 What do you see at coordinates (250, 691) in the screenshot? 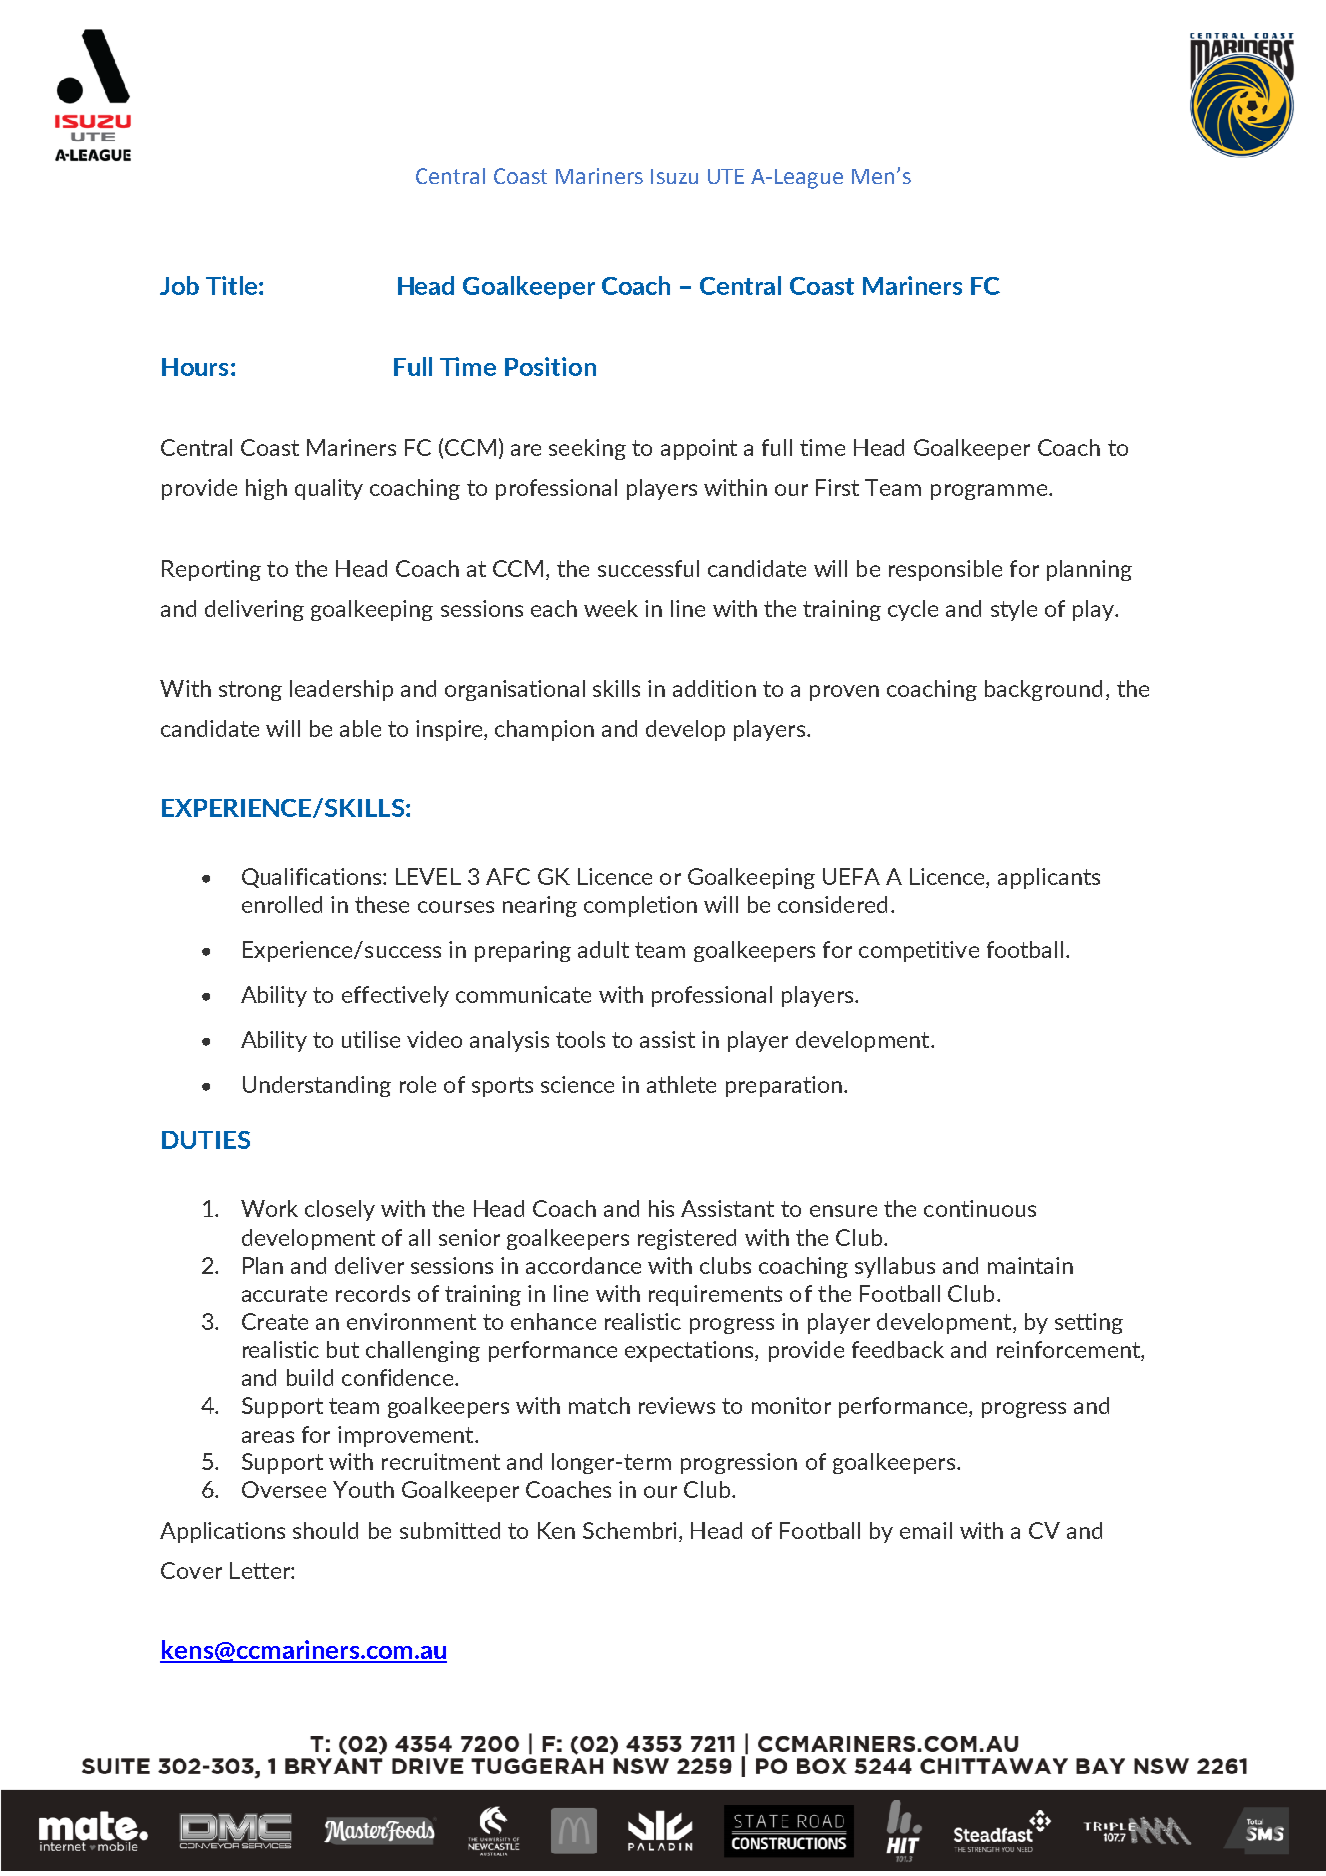
I see `strong` at bounding box center [250, 691].
